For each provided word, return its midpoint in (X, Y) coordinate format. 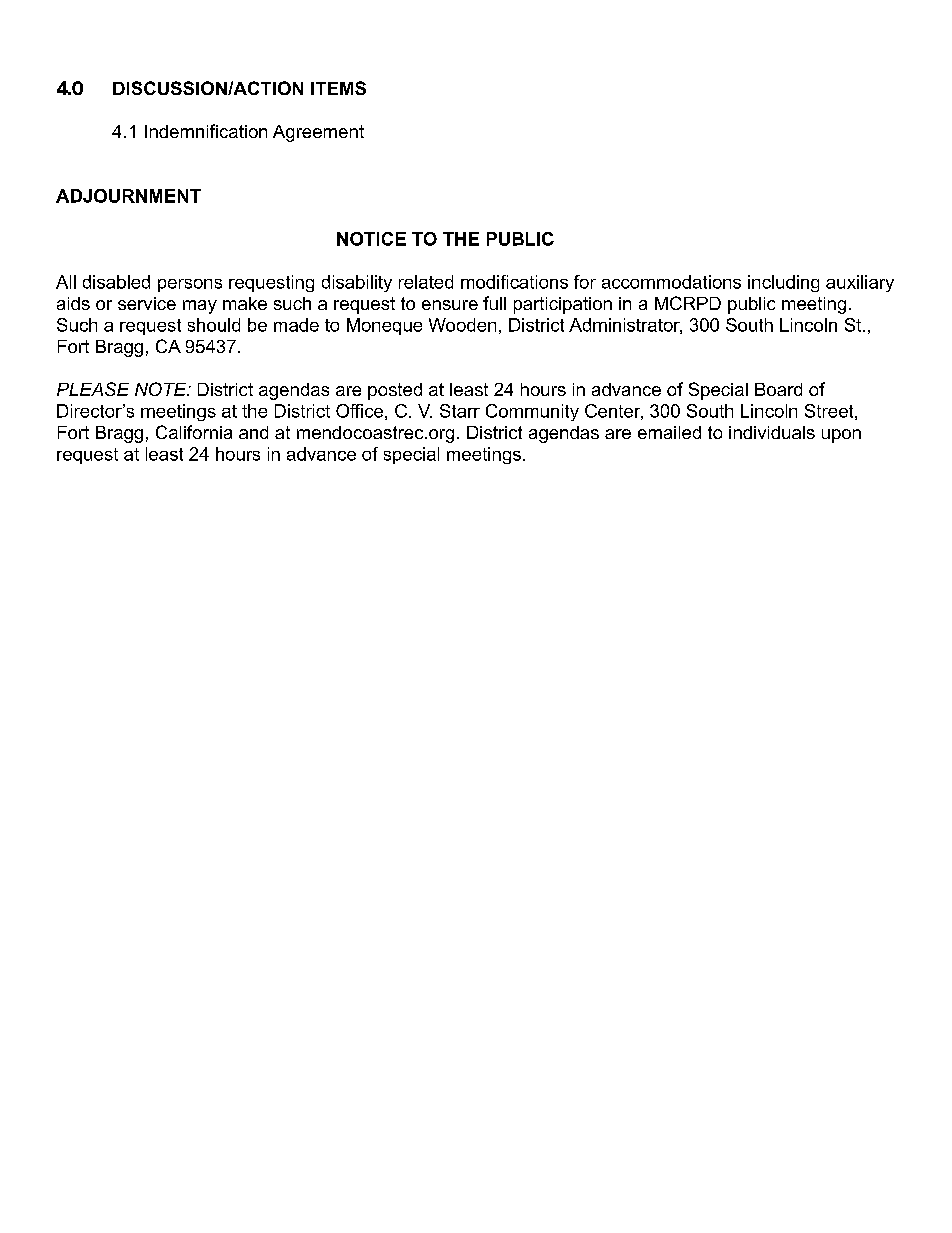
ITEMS (338, 88)
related (426, 282)
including (783, 283)
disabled (116, 282)
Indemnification (206, 131)
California (194, 432)
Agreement (318, 133)
